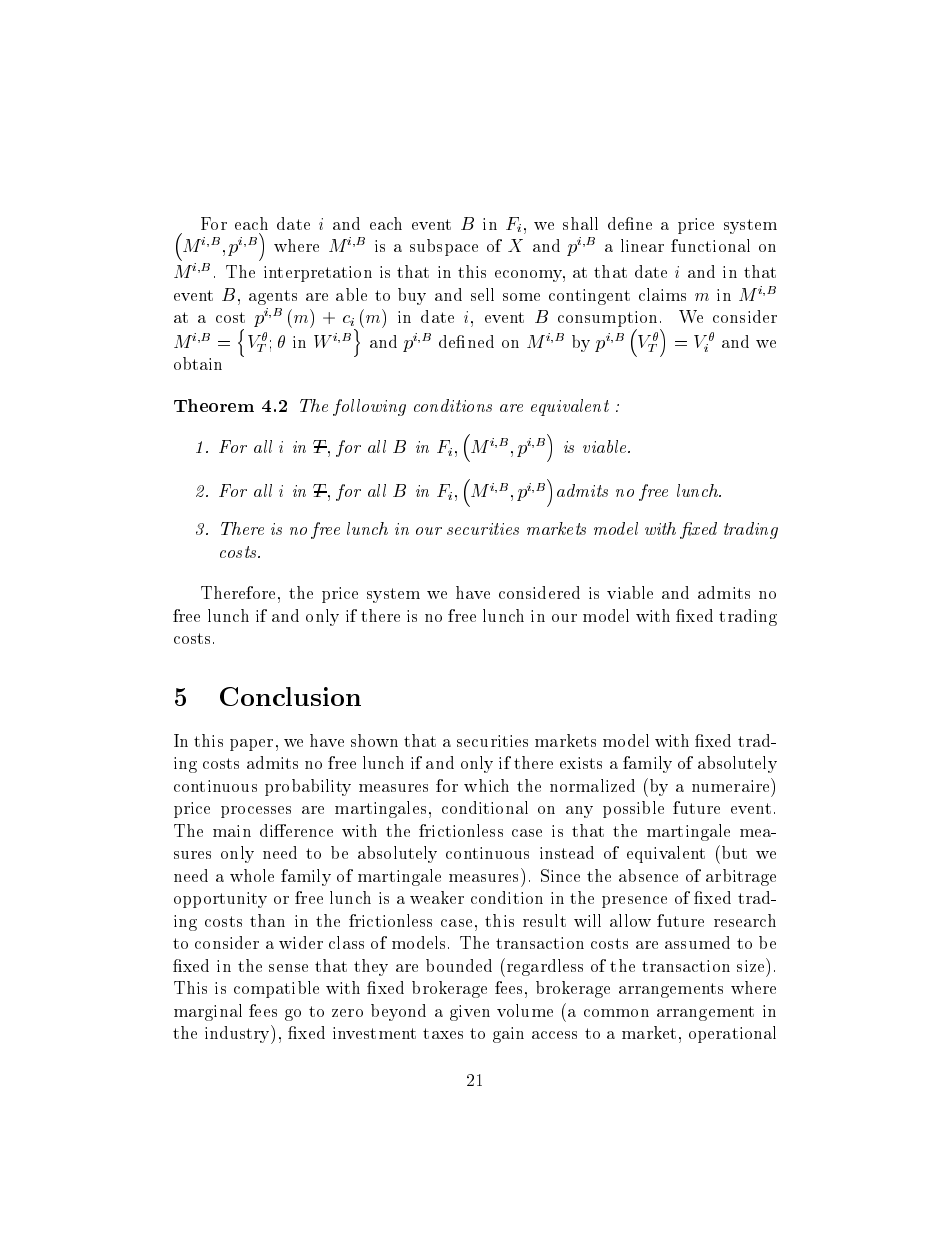 The width and height of the screenshot is (952, 1233). What do you see at coordinates (581, 763) in the screenshot?
I see `exists` at bounding box center [581, 763].
